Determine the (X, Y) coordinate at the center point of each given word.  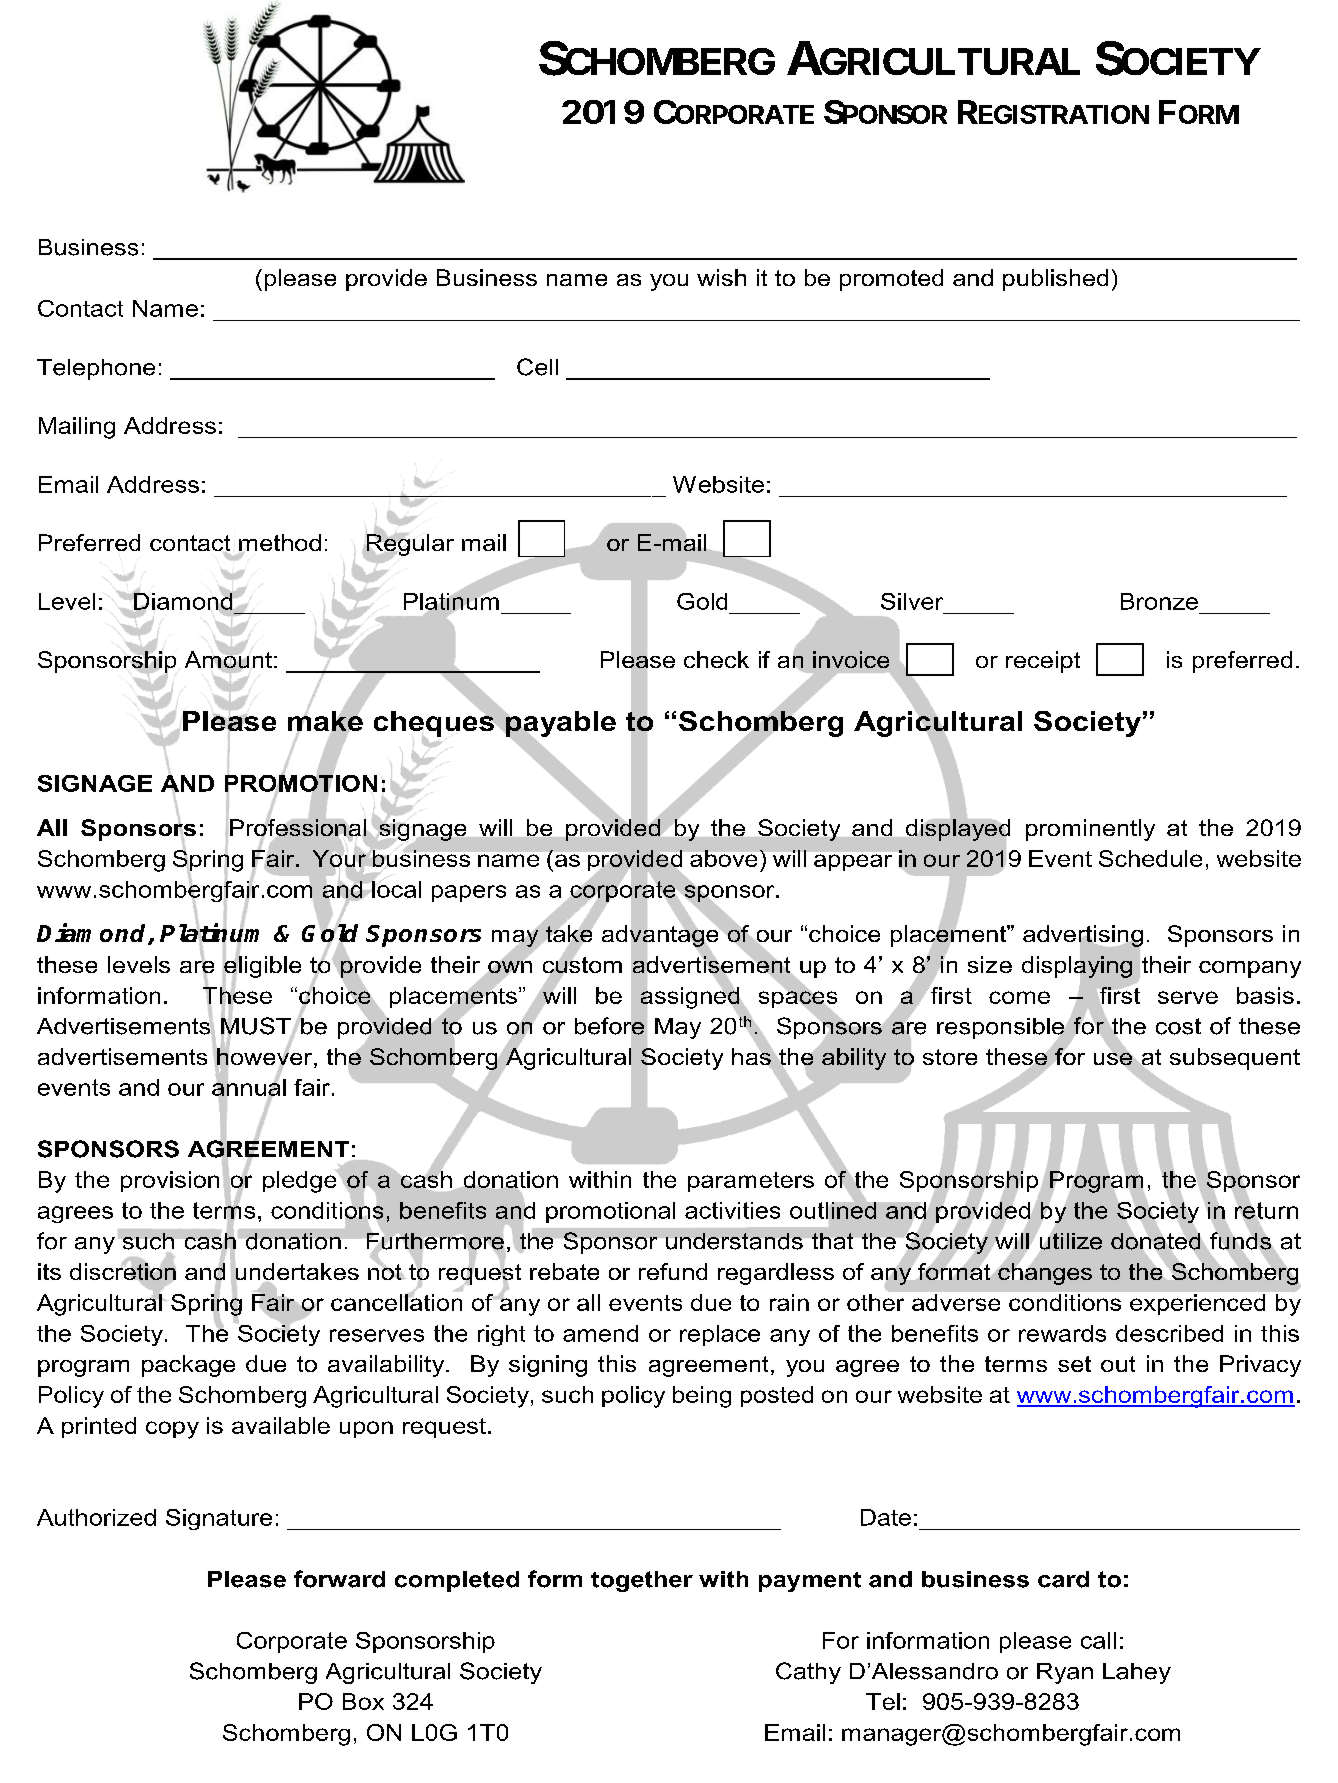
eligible (262, 967)
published (1055, 280)
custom (582, 965)
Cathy (808, 1673)
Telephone (96, 369)
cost (1178, 1026)
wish (721, 277)
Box (363, 1701)
